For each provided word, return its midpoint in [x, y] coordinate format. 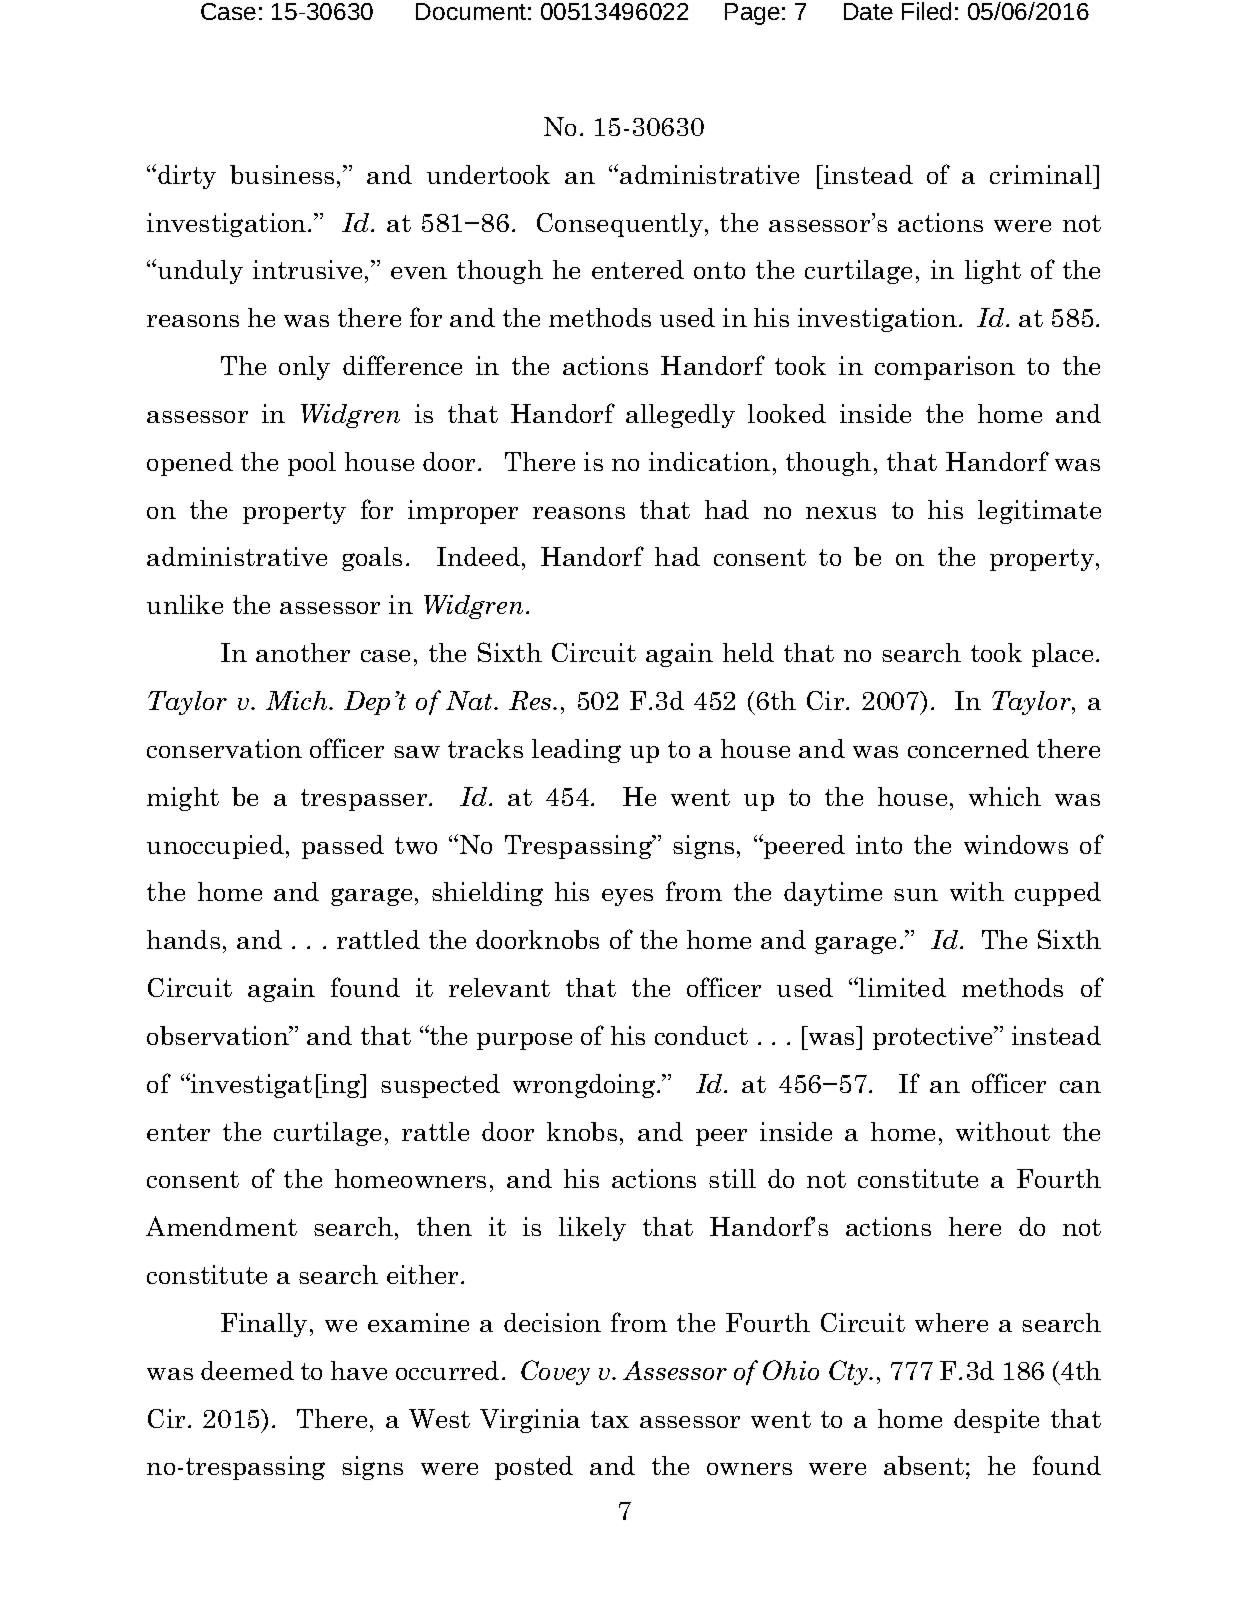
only [304, 368]
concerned [968, 748]
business [282, 174]
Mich [298, 700]
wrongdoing [585, 1086]
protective [934, 1038]
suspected [440, 1086]
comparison [945, 368]
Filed [926, 11]
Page [752, 14]
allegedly [680, 416]
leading [576, 751]
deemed [247, 1370]
